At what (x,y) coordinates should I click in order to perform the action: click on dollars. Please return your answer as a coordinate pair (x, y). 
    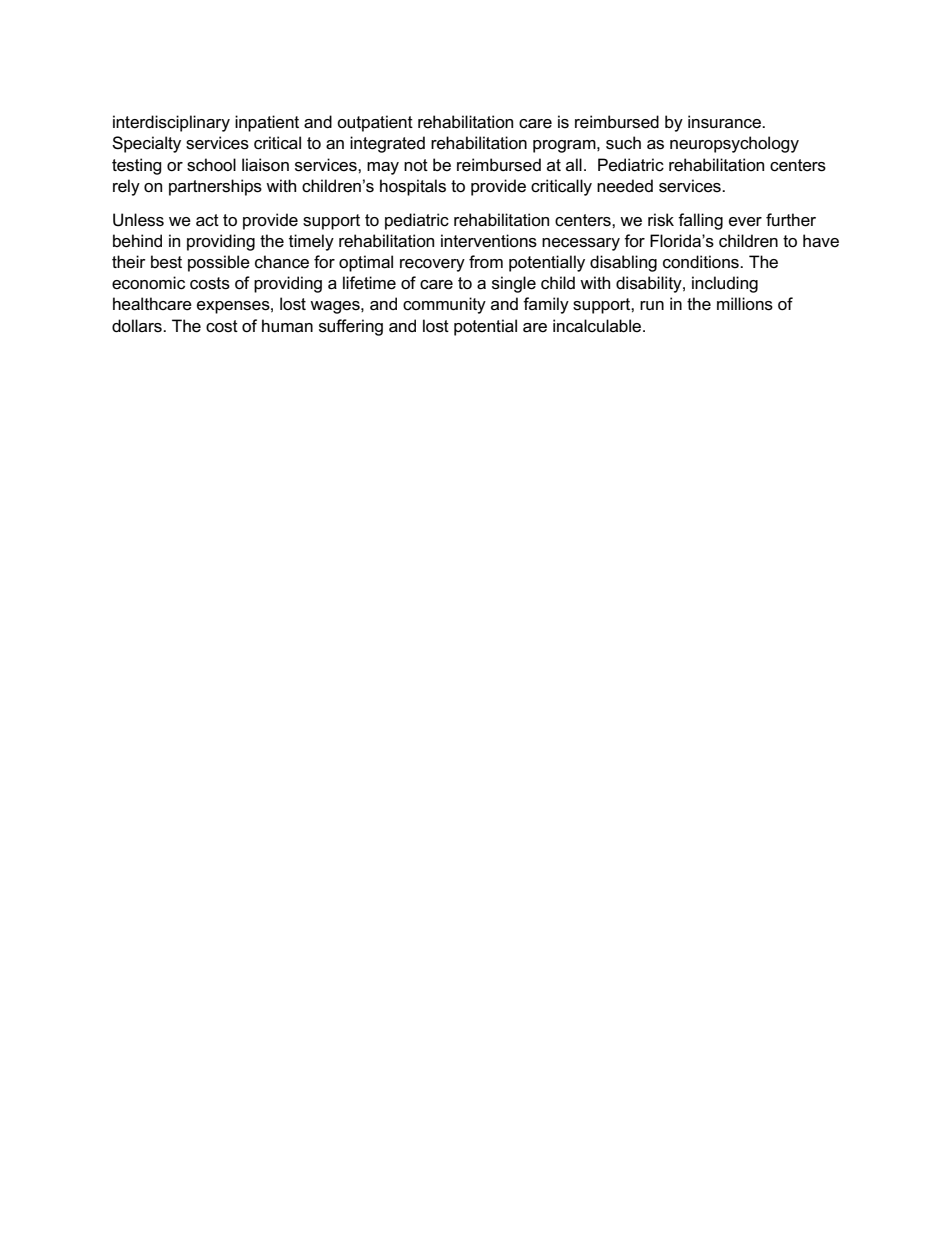
    Looking at the image, I should click on (138, 326).
